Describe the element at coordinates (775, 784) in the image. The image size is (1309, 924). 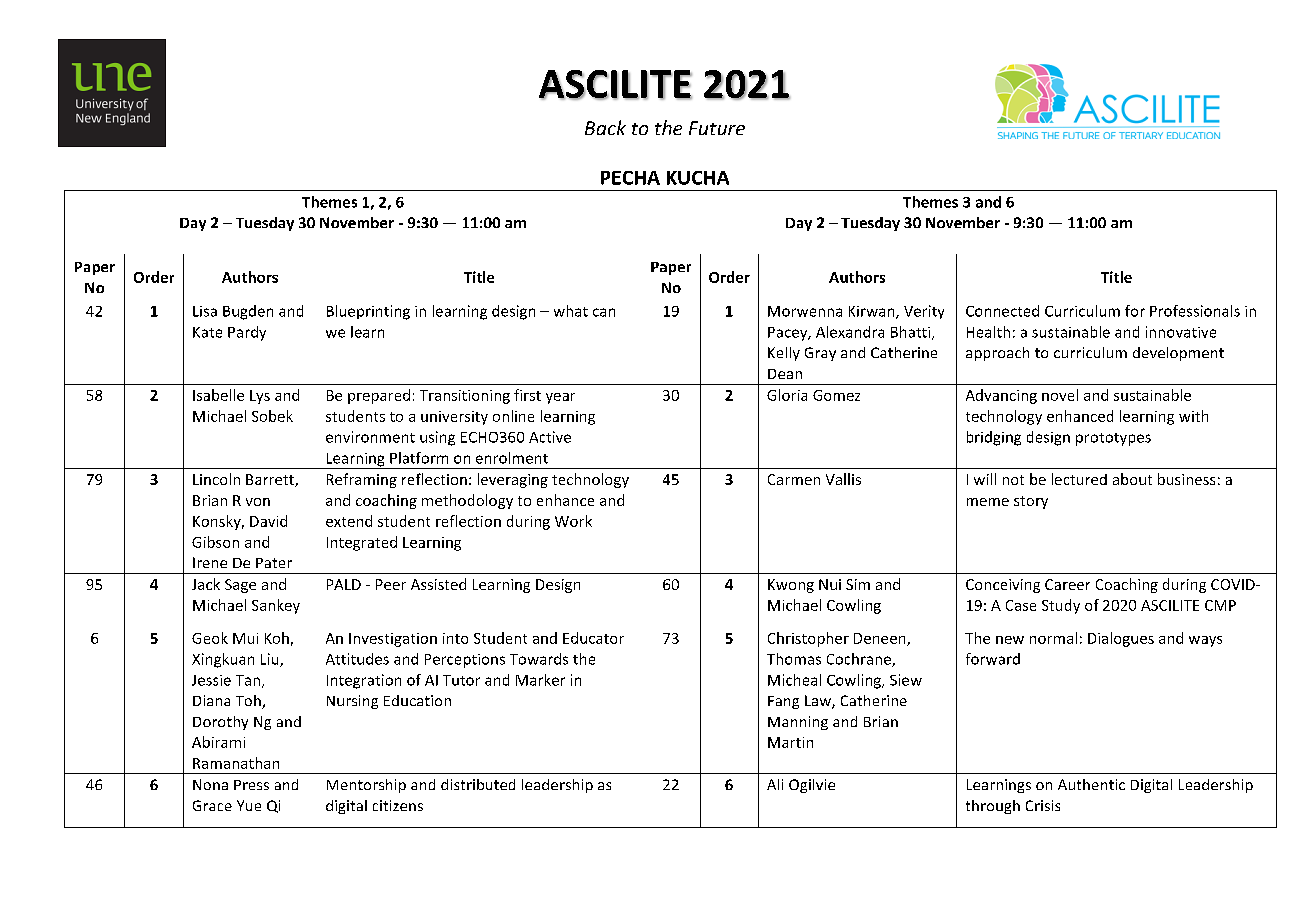
I see `Ali` at that location.
